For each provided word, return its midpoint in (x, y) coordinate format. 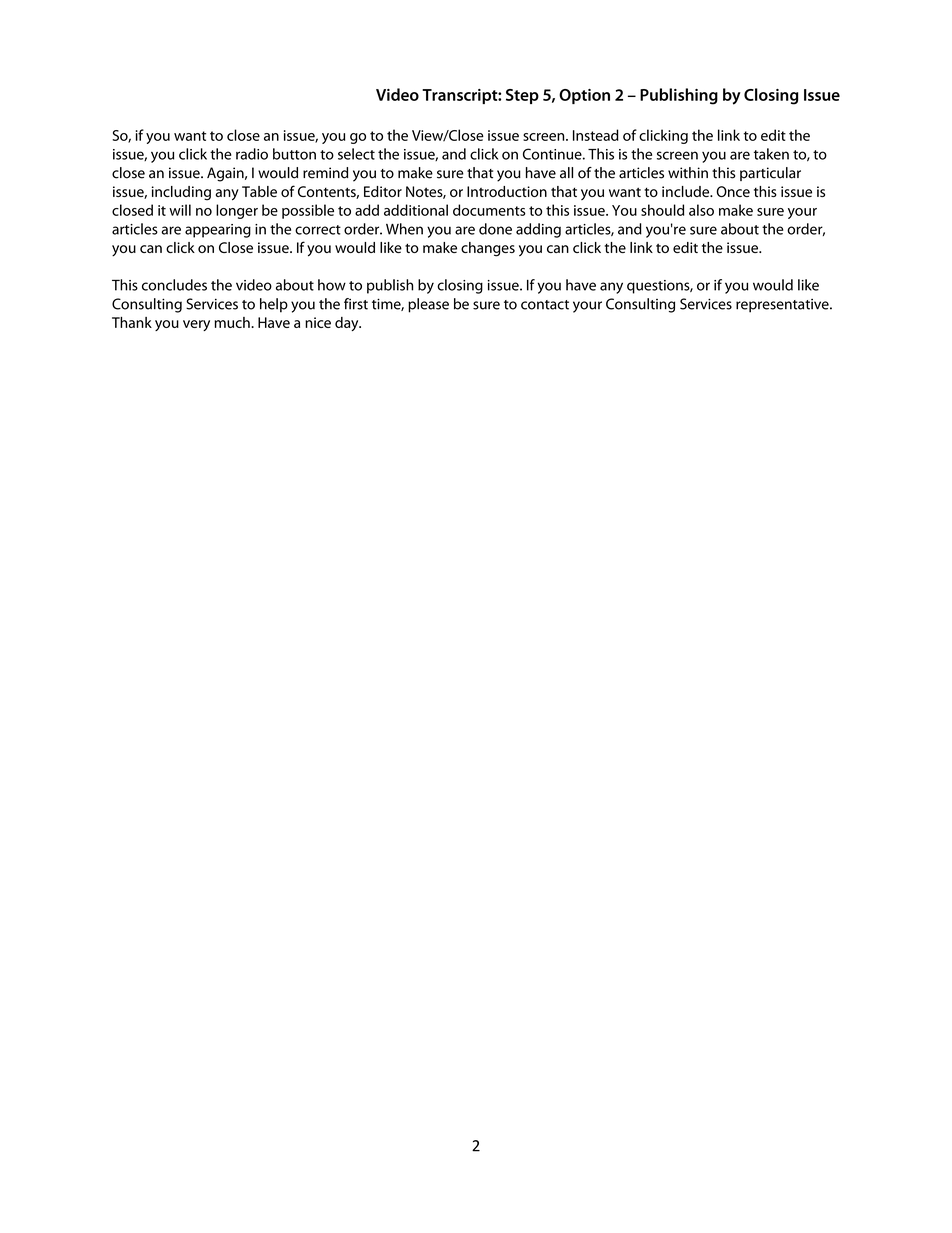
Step (522, 96)
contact (545, 305)
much (233, 322)
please (428, 305)
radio (252, 154)
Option (584, 96)
